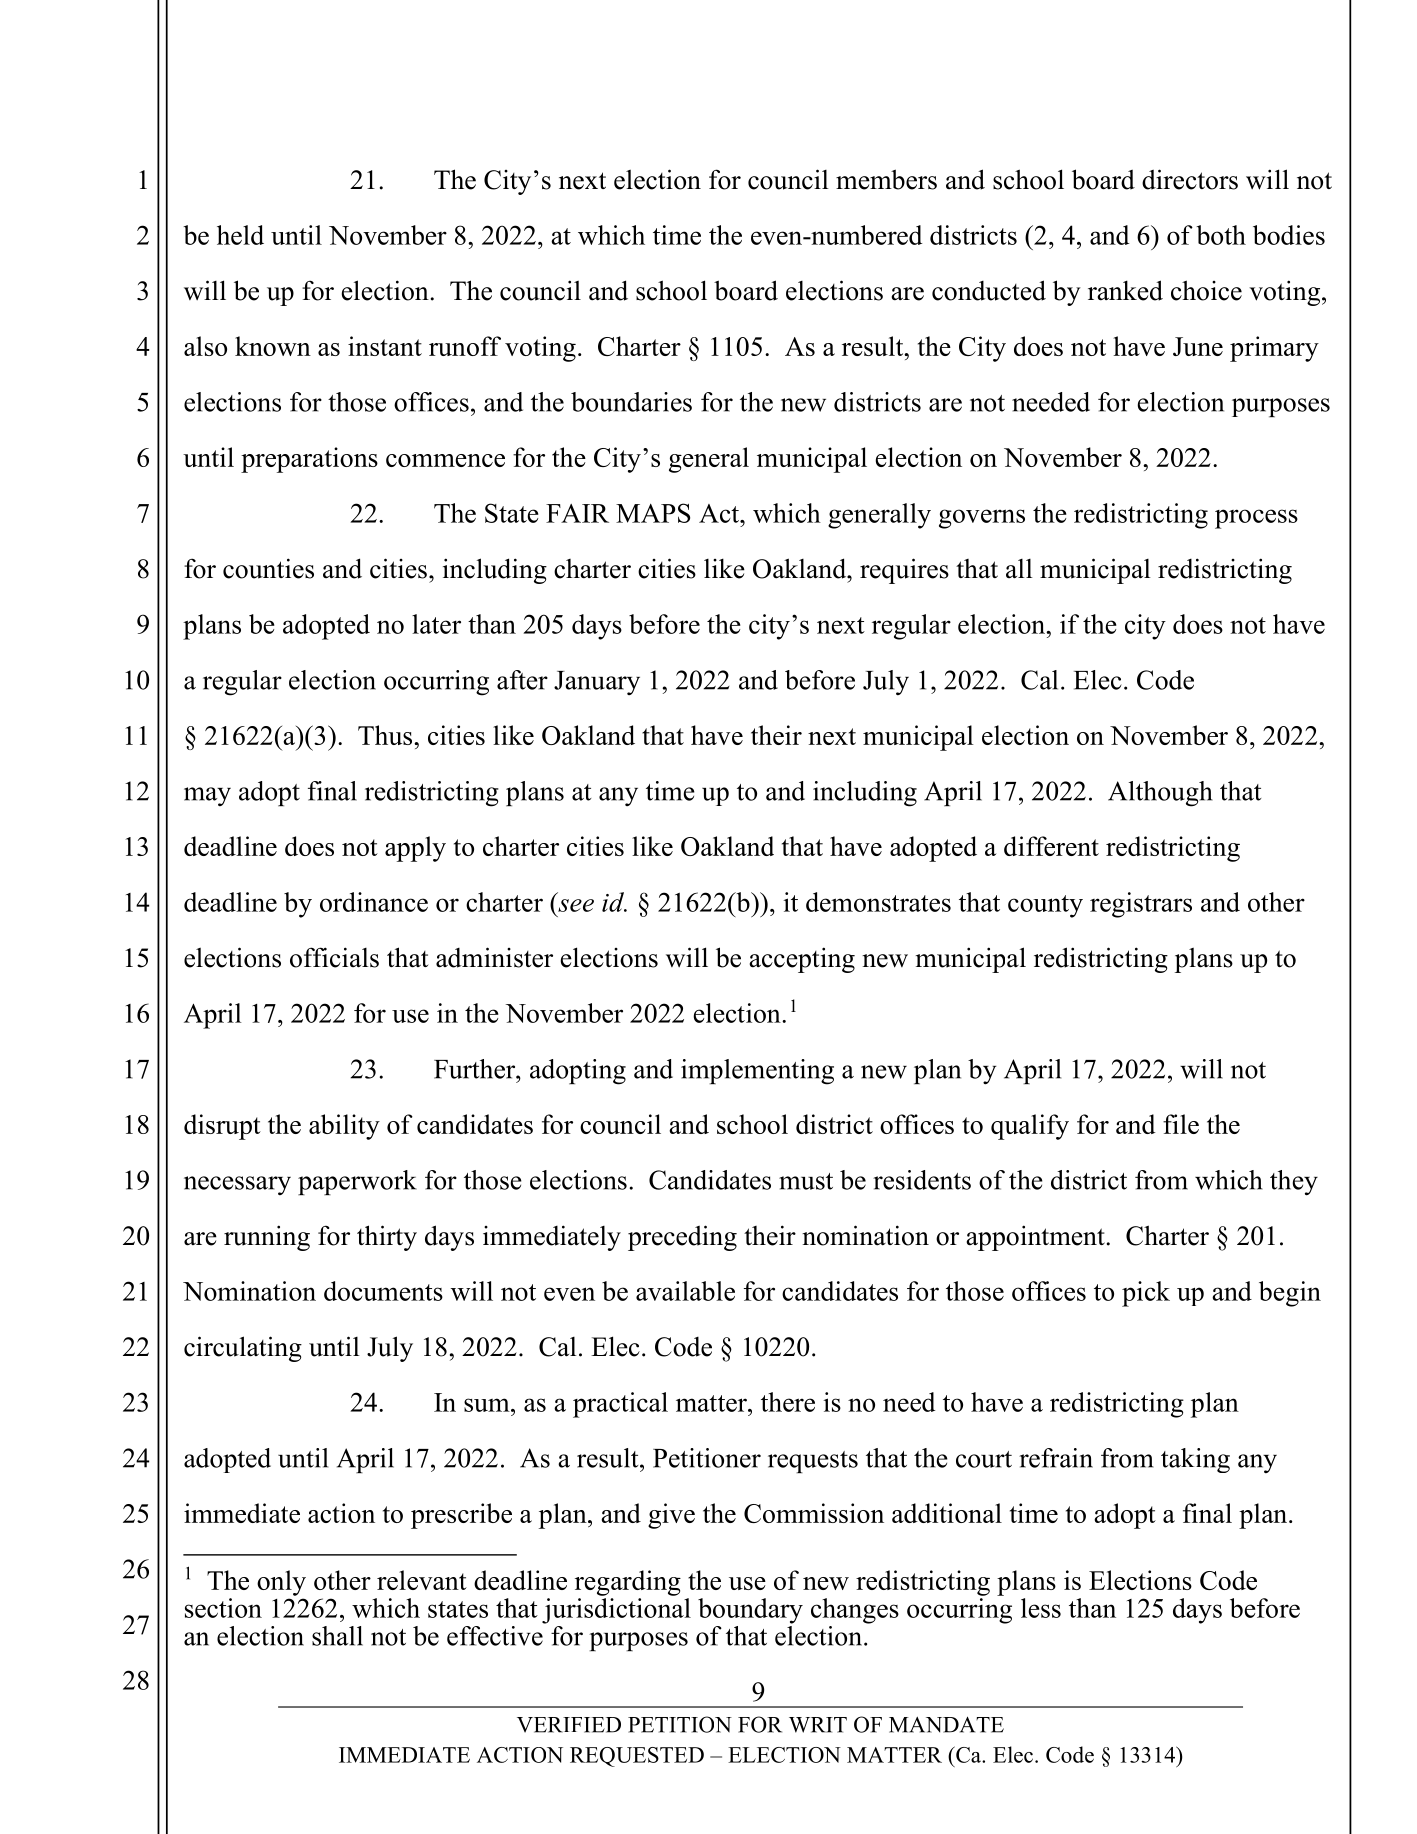 The width and height of the document is (1417, 1834). I want to click on preparations, so click(309, 460).
